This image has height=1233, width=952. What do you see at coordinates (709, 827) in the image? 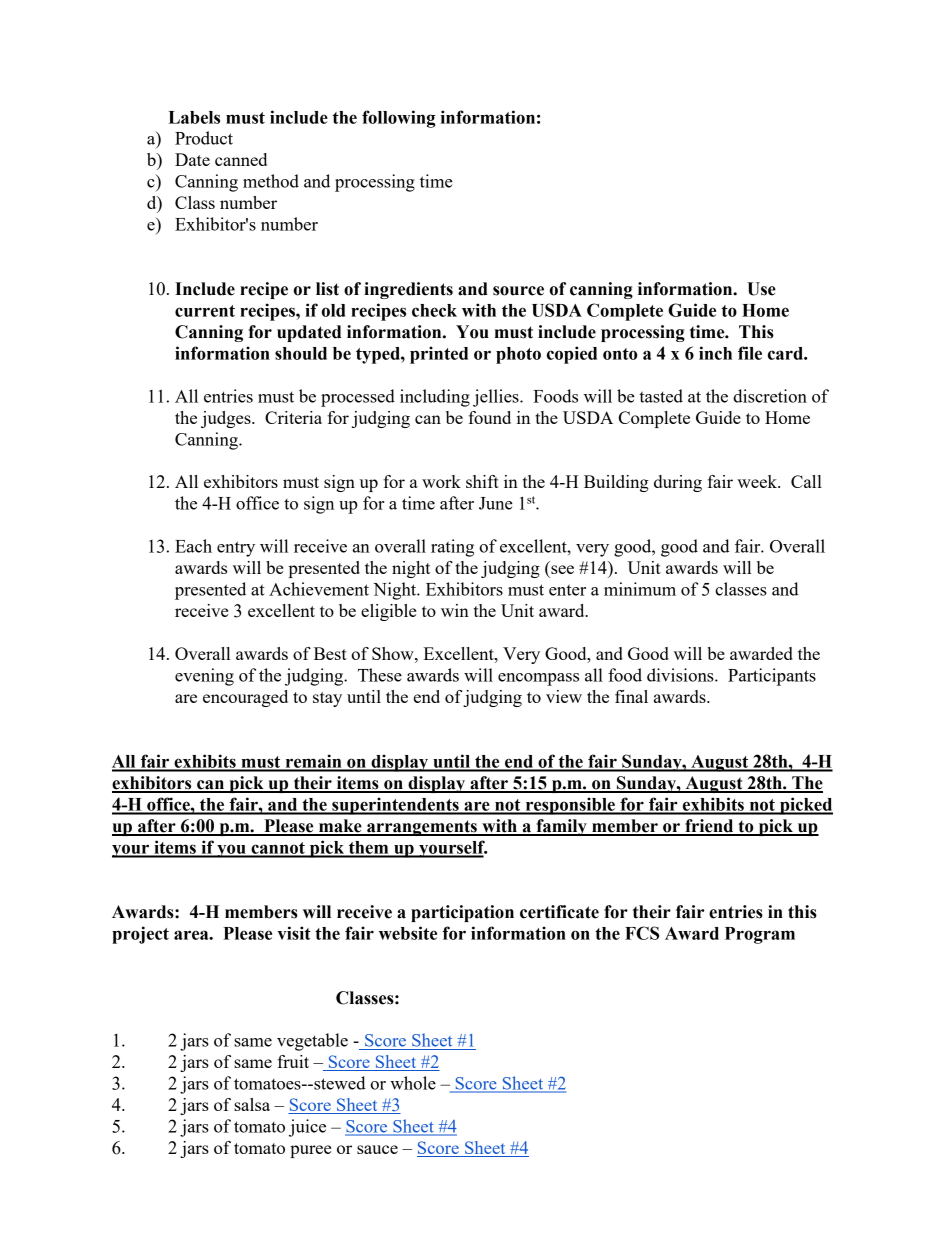
I see `friend` at bounding box center [709, 827].
